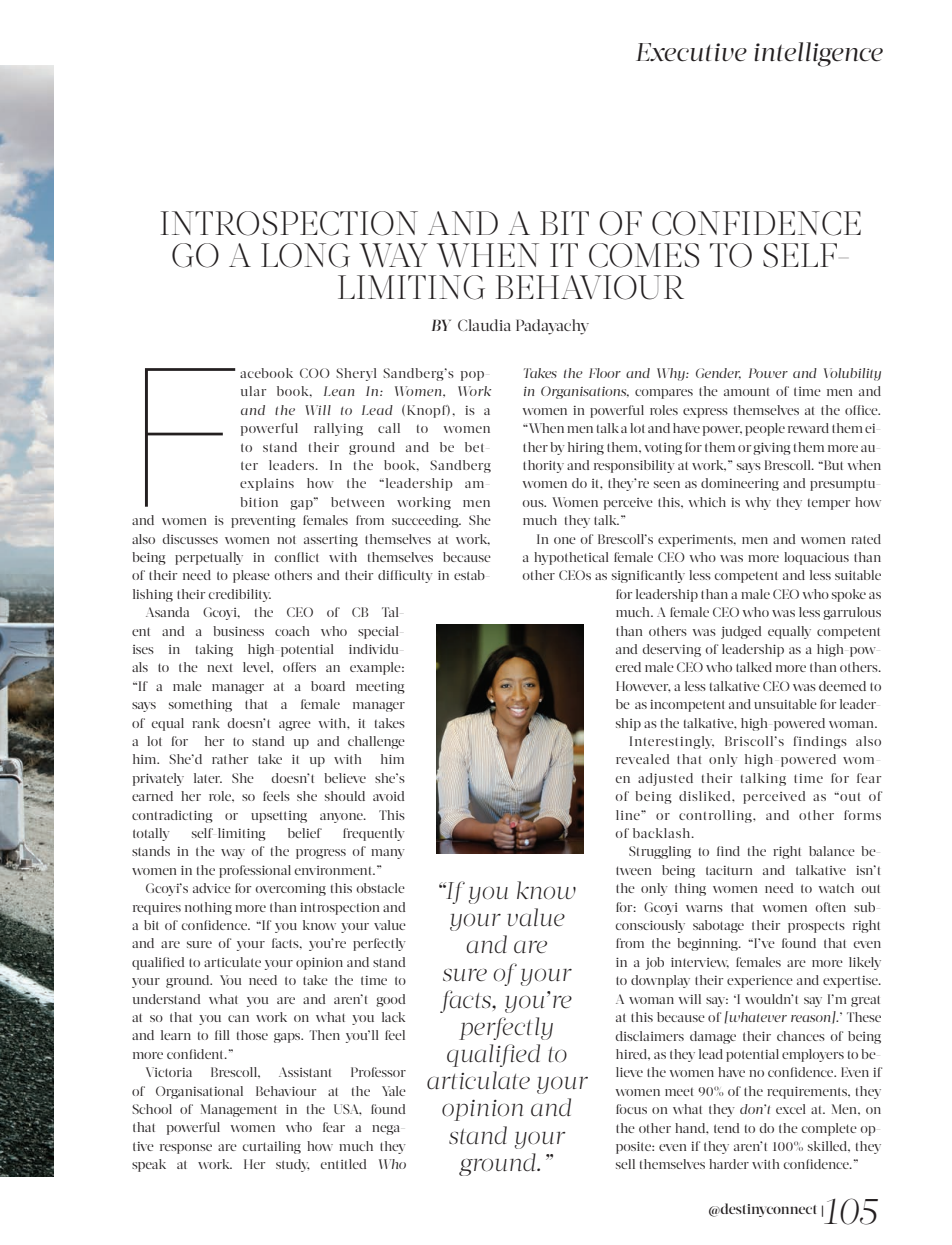 Image resolution: width=952 pixels, height=1245 pixels. Describe the element at coordinates (625, 1164) in the page. I see `sell` at that location.
